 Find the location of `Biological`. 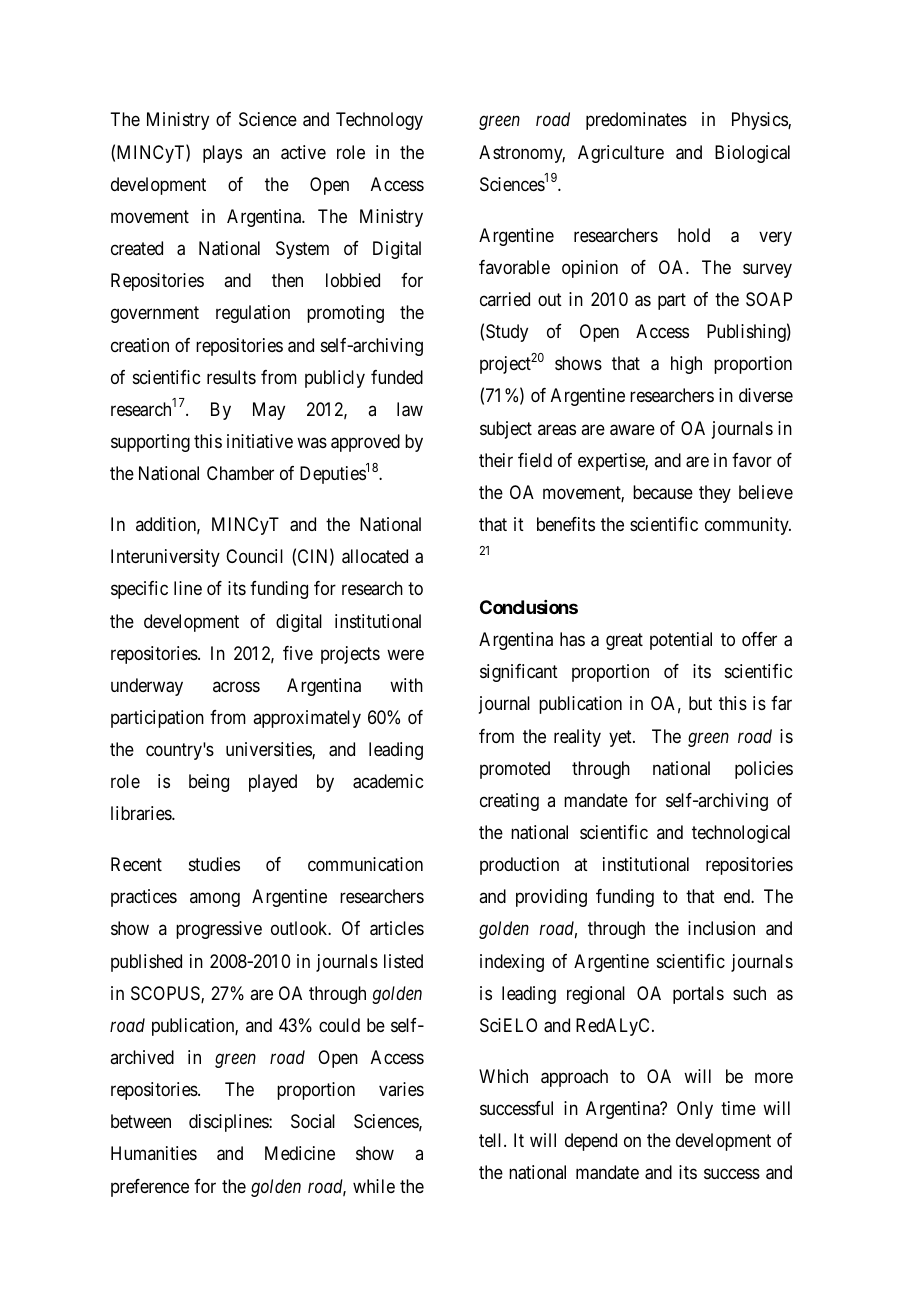

Biological is located at coordinates (752, 154).
